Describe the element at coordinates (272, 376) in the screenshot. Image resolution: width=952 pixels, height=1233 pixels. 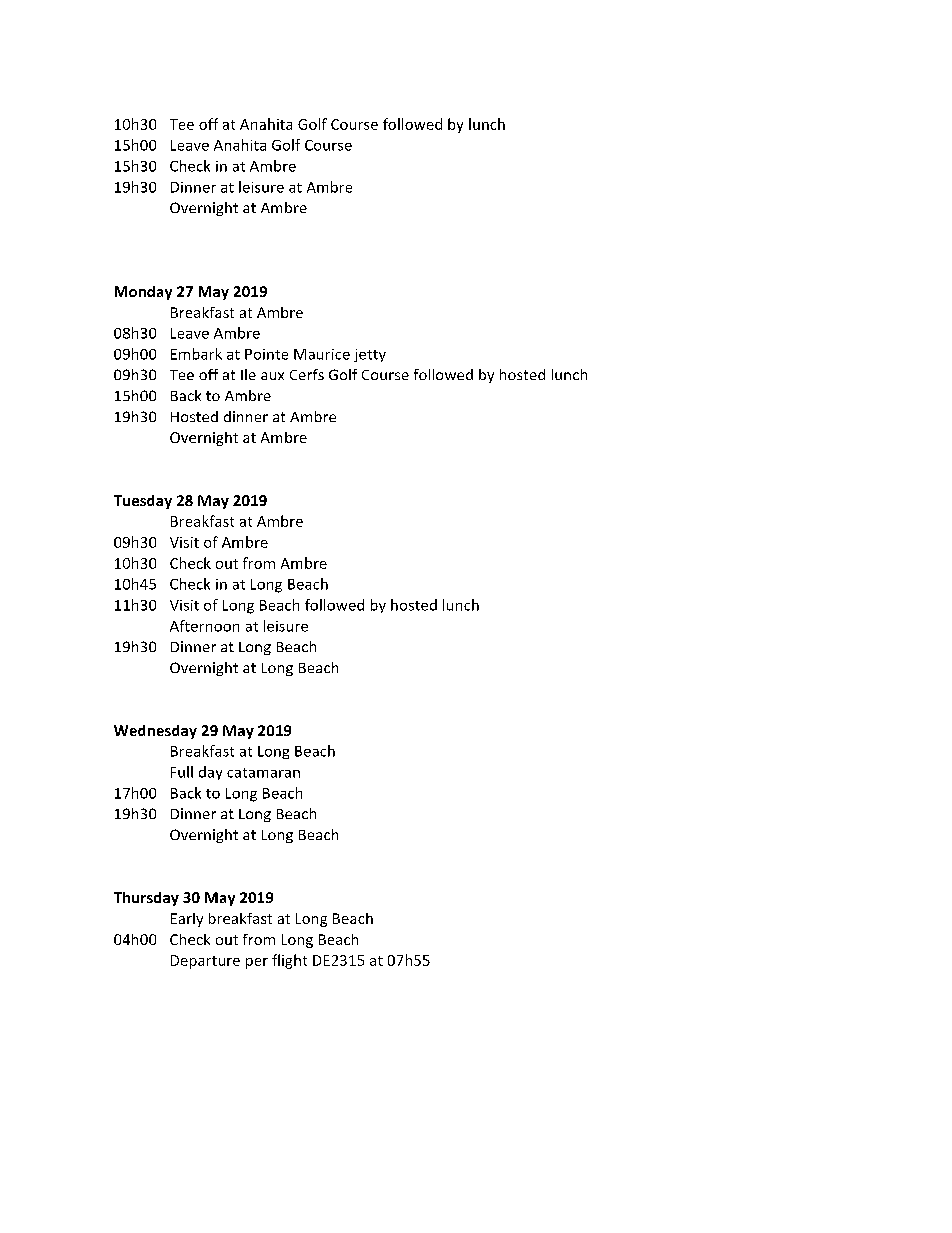
I see `aux` at that location.
